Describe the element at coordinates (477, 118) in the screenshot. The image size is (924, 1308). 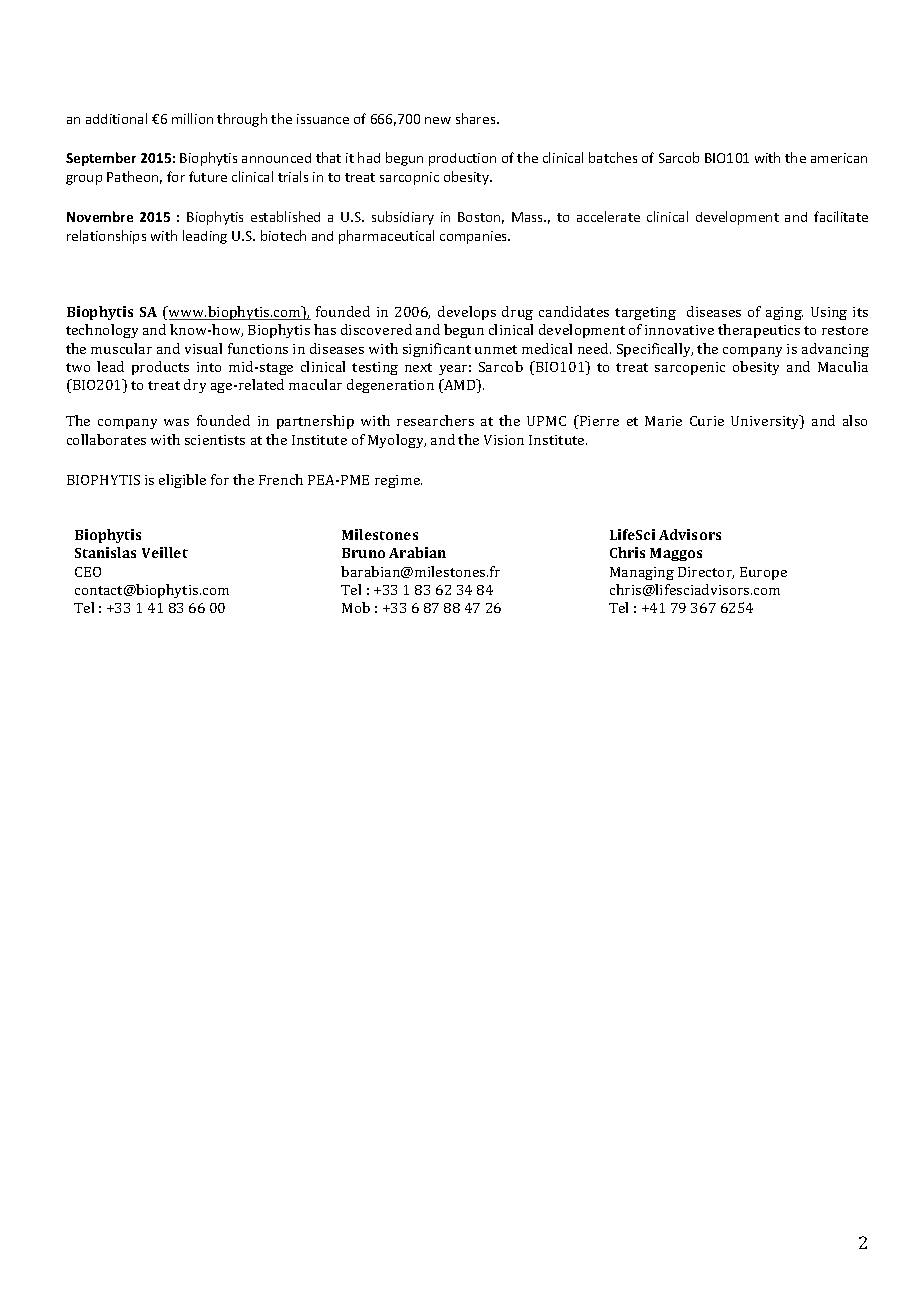
I see `shares` at that location.
